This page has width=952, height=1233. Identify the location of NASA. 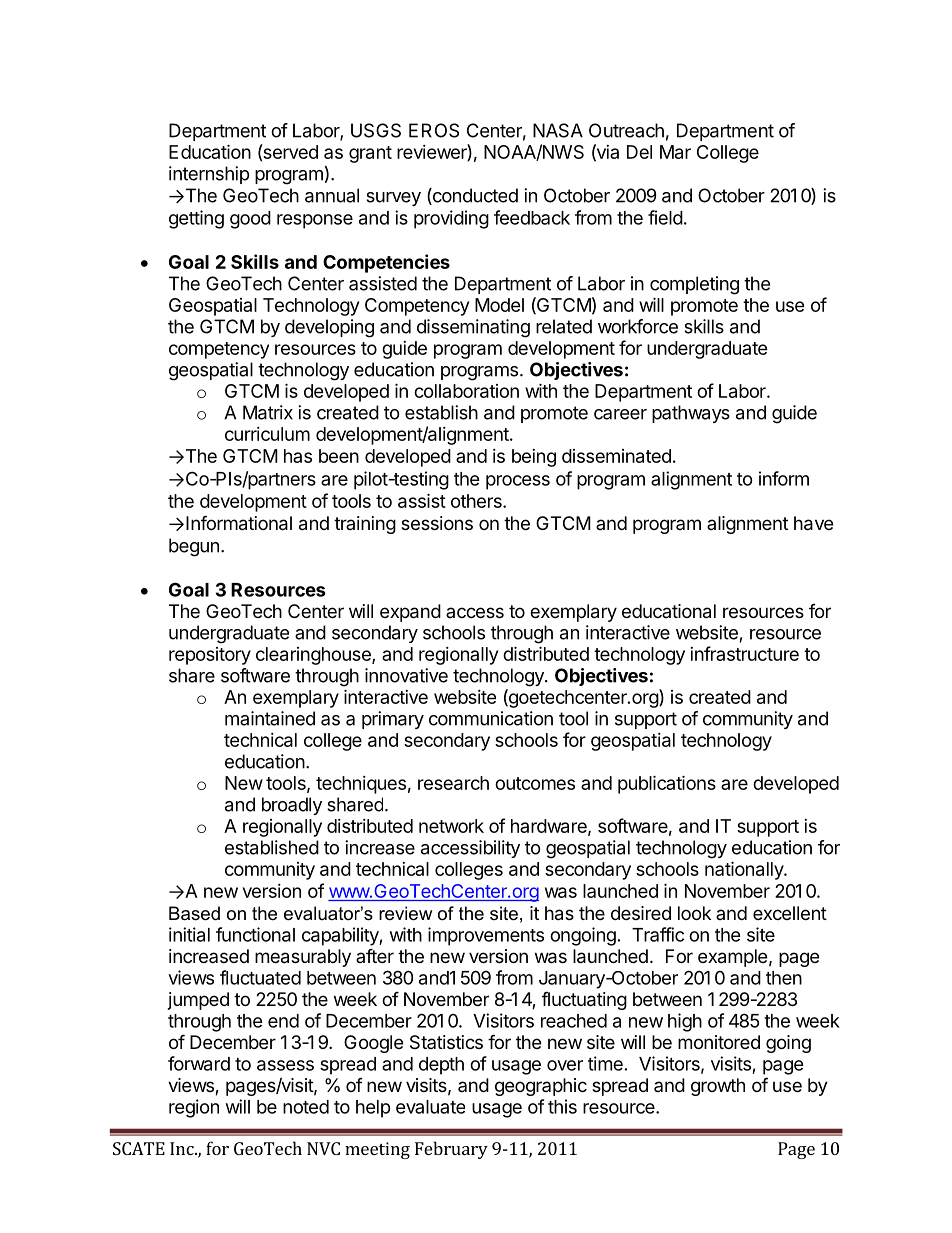
(558, 130).
